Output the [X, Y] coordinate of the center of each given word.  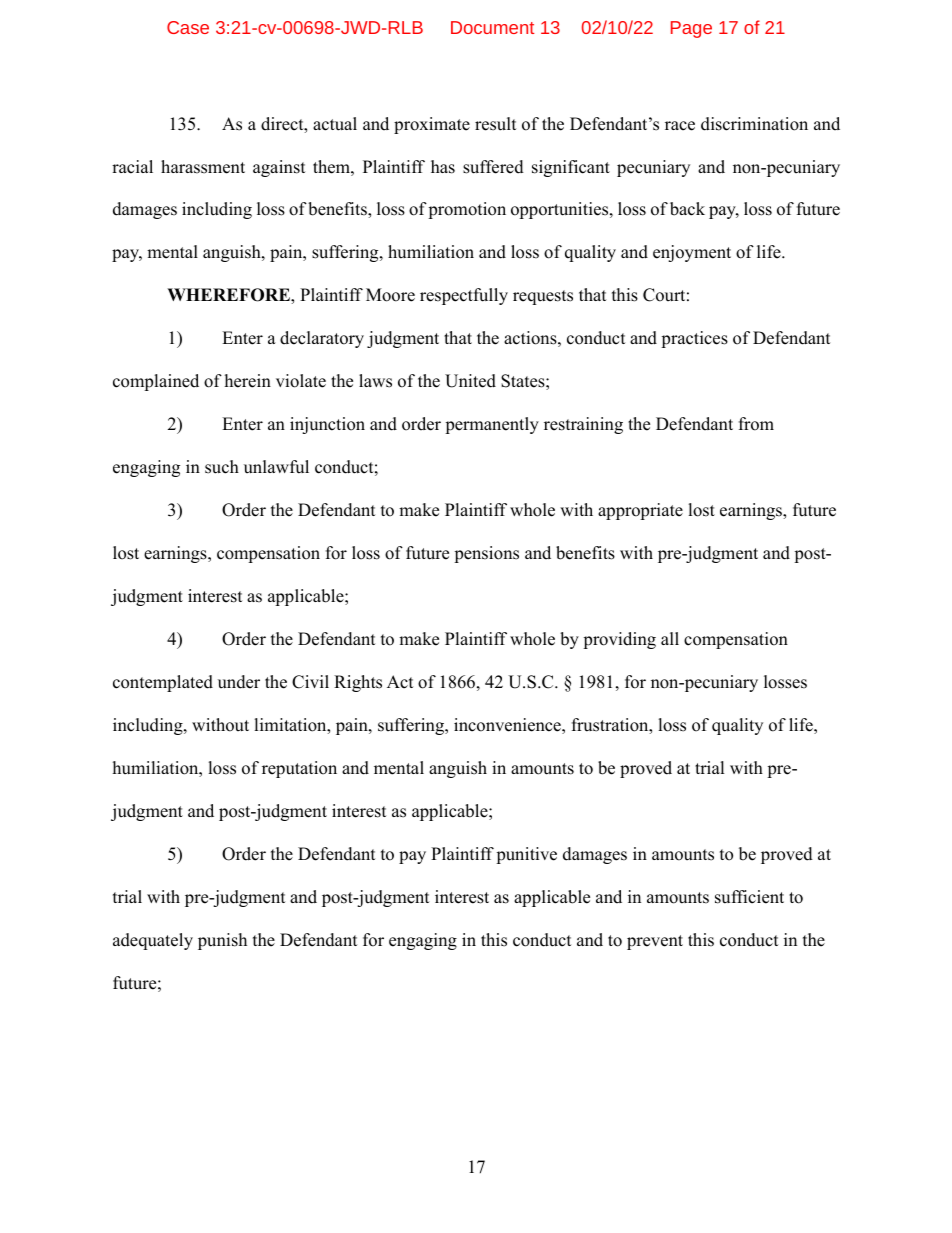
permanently [492, 425]
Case [188, 27]
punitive [526, 855]
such [222, 467]
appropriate [640, 511]
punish [222, 941]
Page [691, 29]
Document [492, 27]
